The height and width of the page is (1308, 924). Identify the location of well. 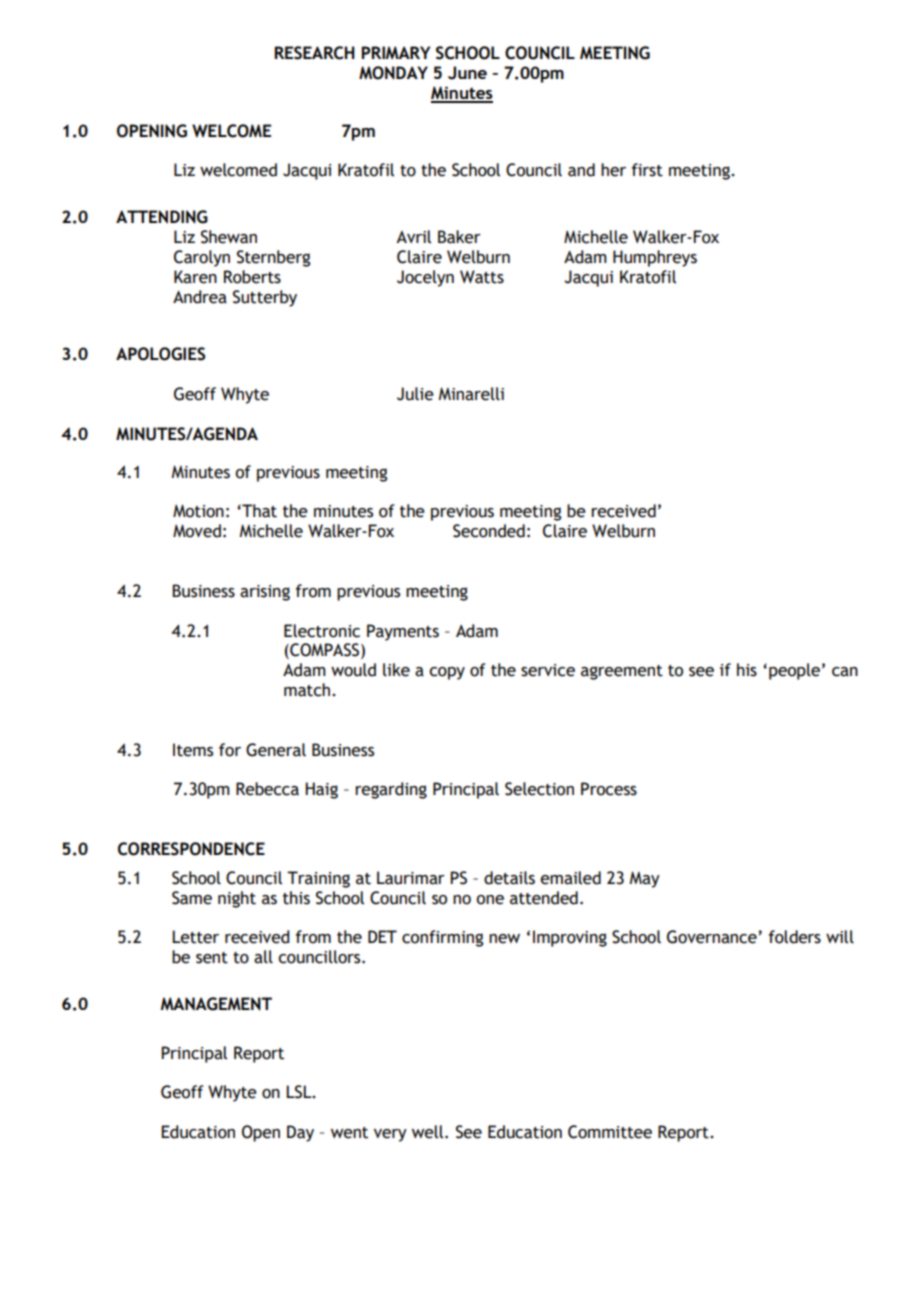
(429, 1132).
